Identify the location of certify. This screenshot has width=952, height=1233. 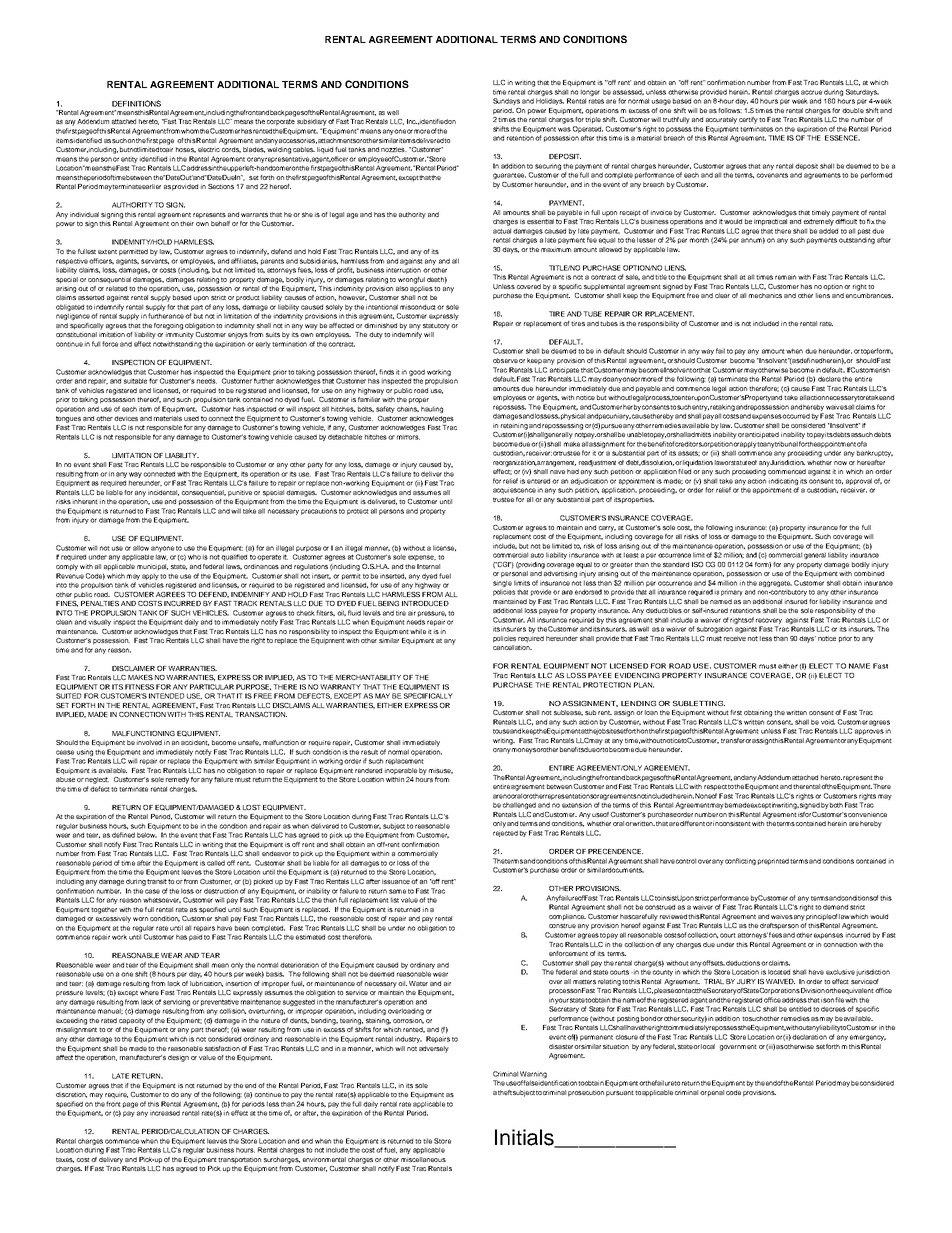
(748, 120).
